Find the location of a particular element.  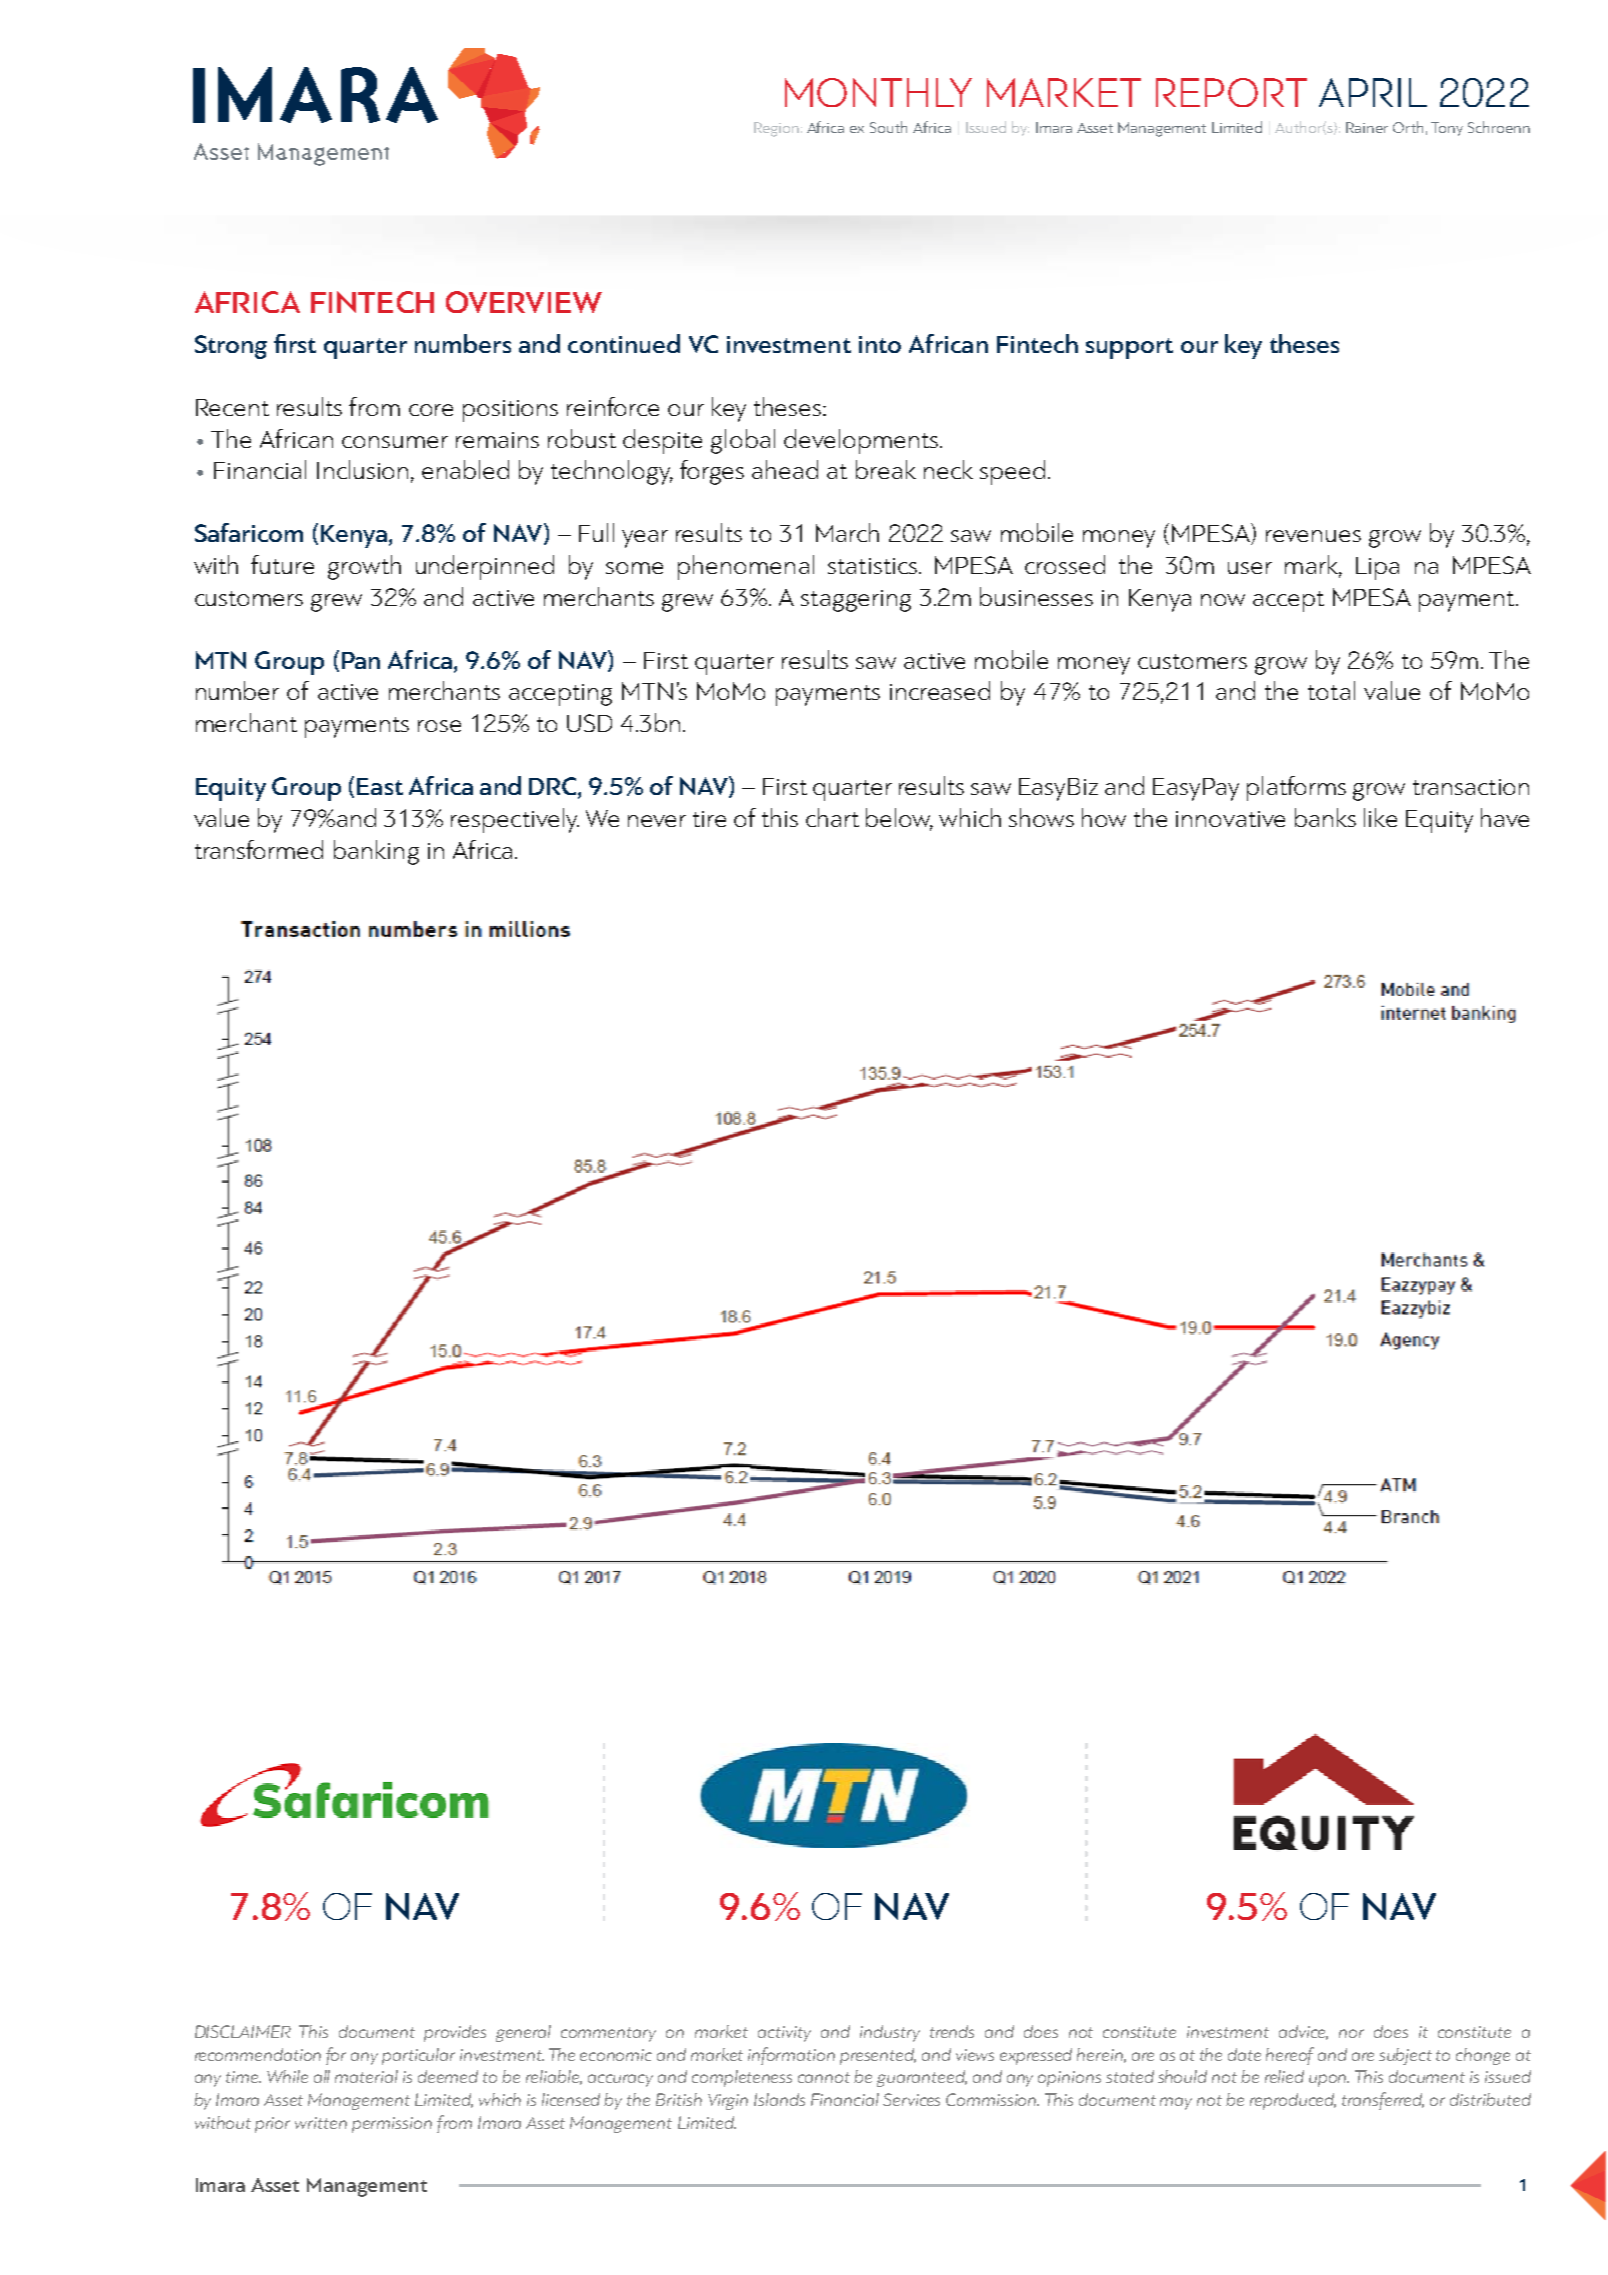

banking is located at coordinates (376, 852).
